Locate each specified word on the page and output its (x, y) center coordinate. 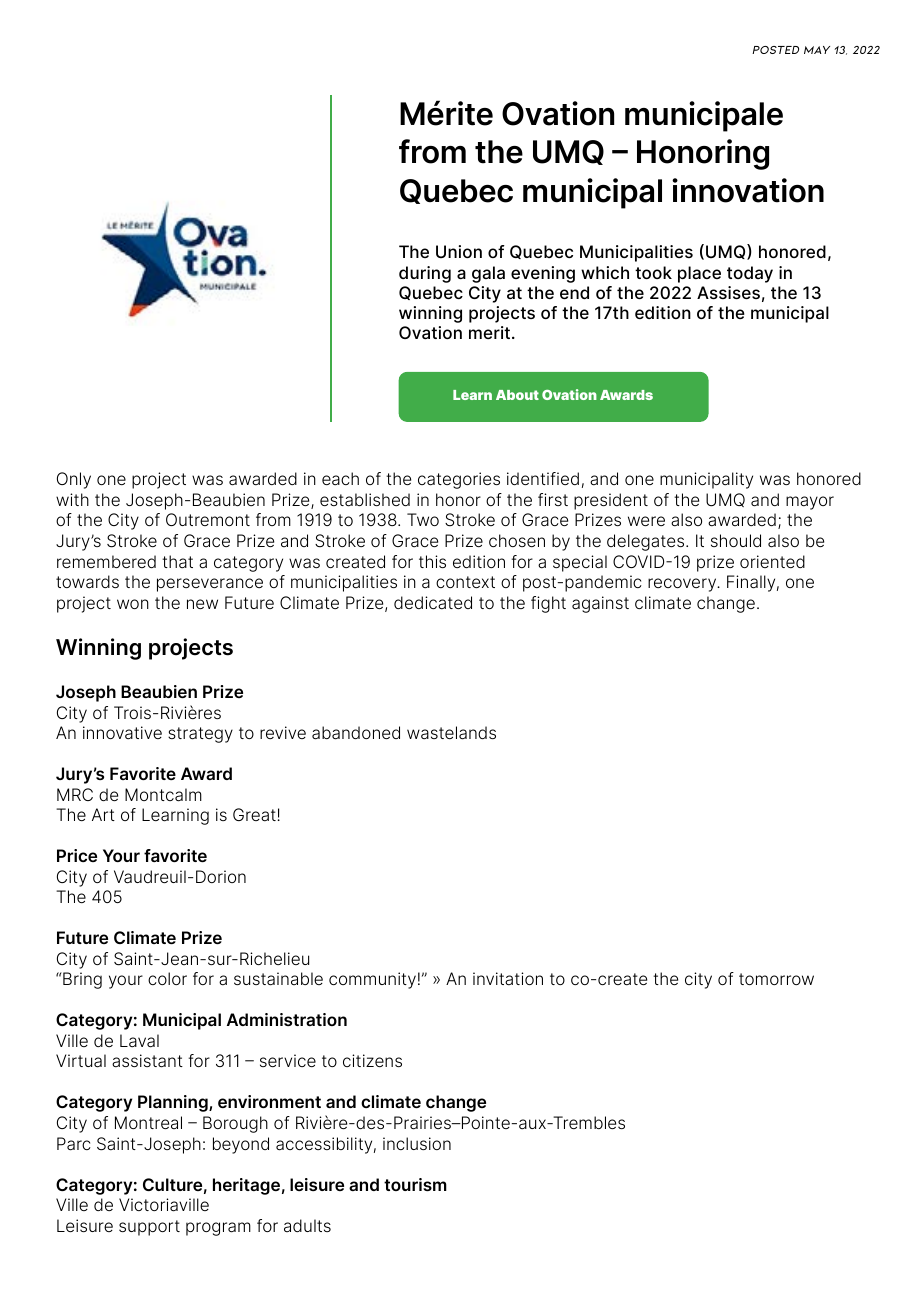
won (133, 604)
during (425, 274)
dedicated (433, 603)
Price (77, 855)
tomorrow (776, 979)
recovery (683, 585)
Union (459, 251)
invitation (508, 979)
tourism (415, 1184)
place (699, 274)
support (149, 1228)
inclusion (417, 1143)
